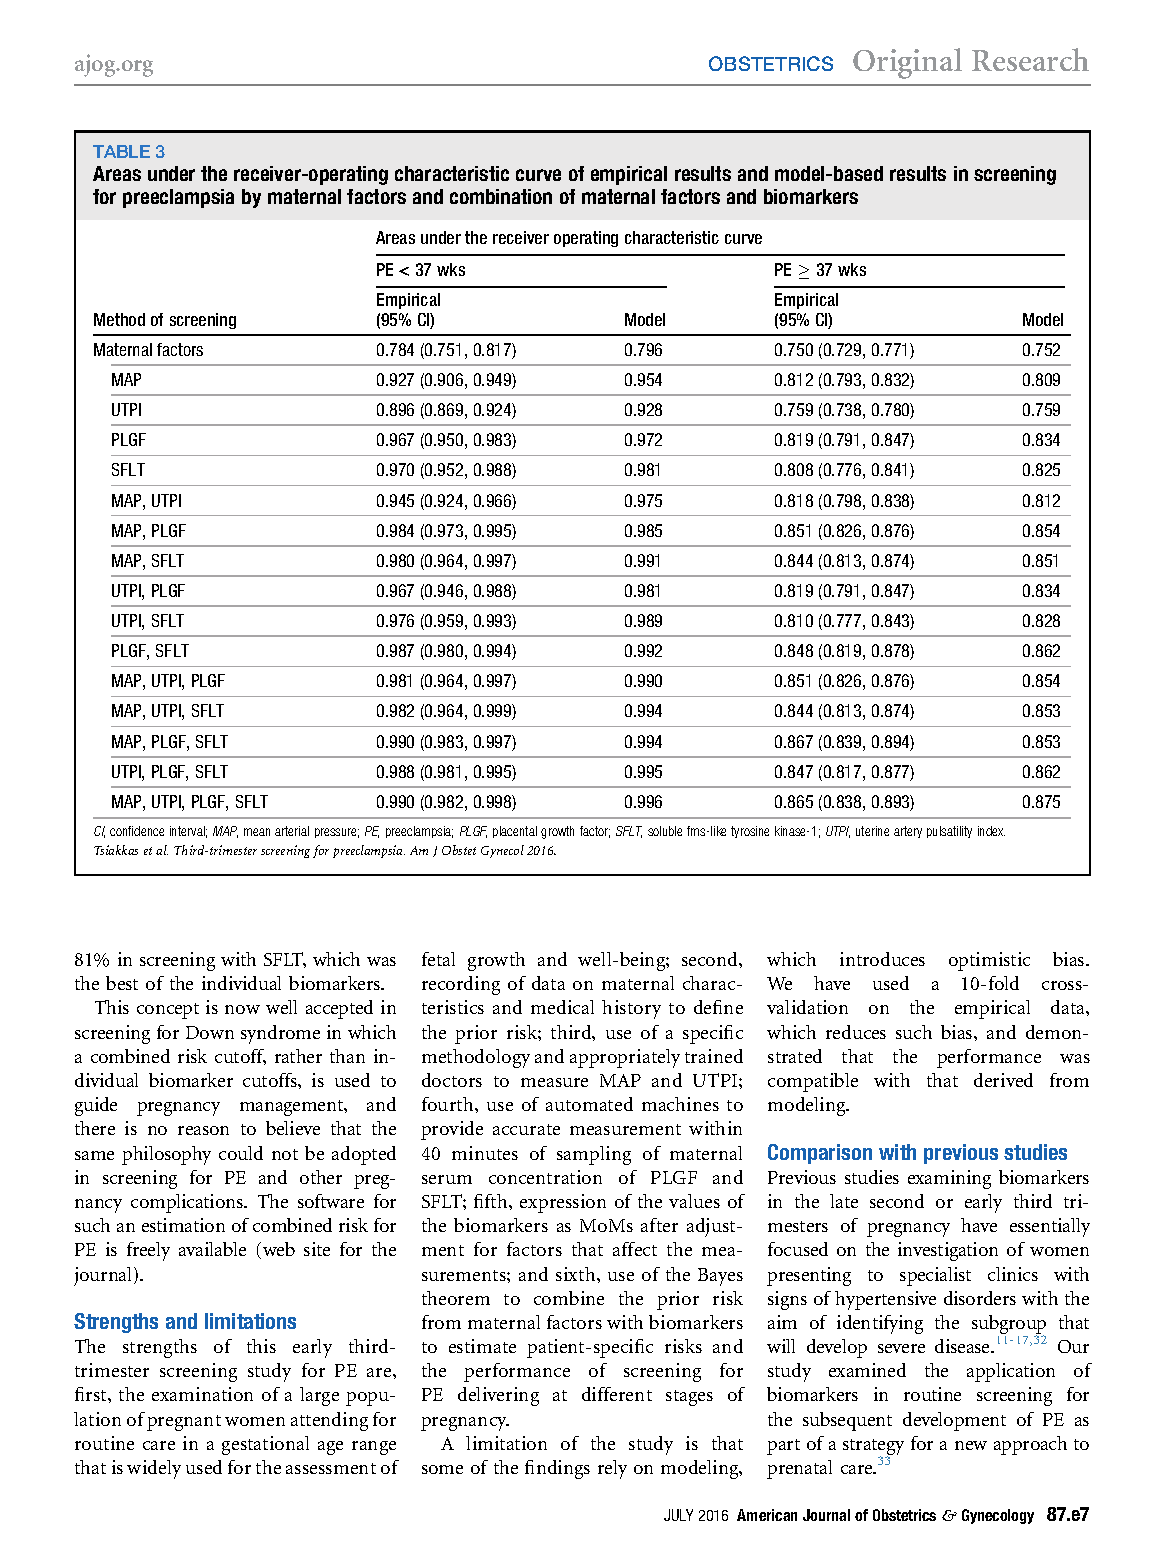 The image size is (1165, 1566). I want to click on rely, so click(612, 1469).
